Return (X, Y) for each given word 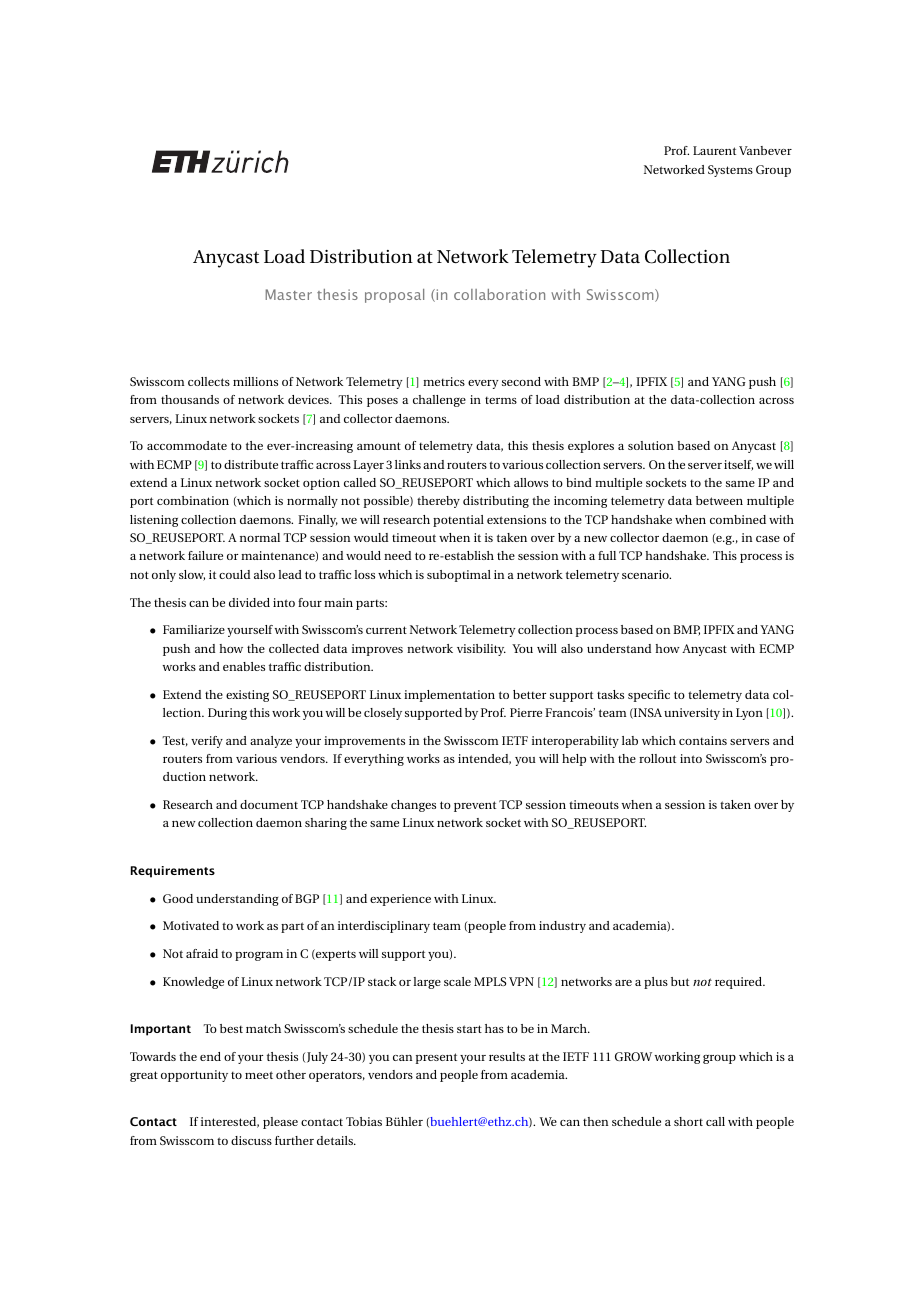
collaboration (499, 294)
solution (651, 445)
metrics (444, 381)
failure (205, 555)
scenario (646, 574)
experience (400, 900)
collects (209, 381)
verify (207, 742)
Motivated (191, 925)
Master (288, 294)
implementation (449, 696)
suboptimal (459, 576)
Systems (730, 171)
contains (703, 740)
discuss (251, 1140)
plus (656, 983)
